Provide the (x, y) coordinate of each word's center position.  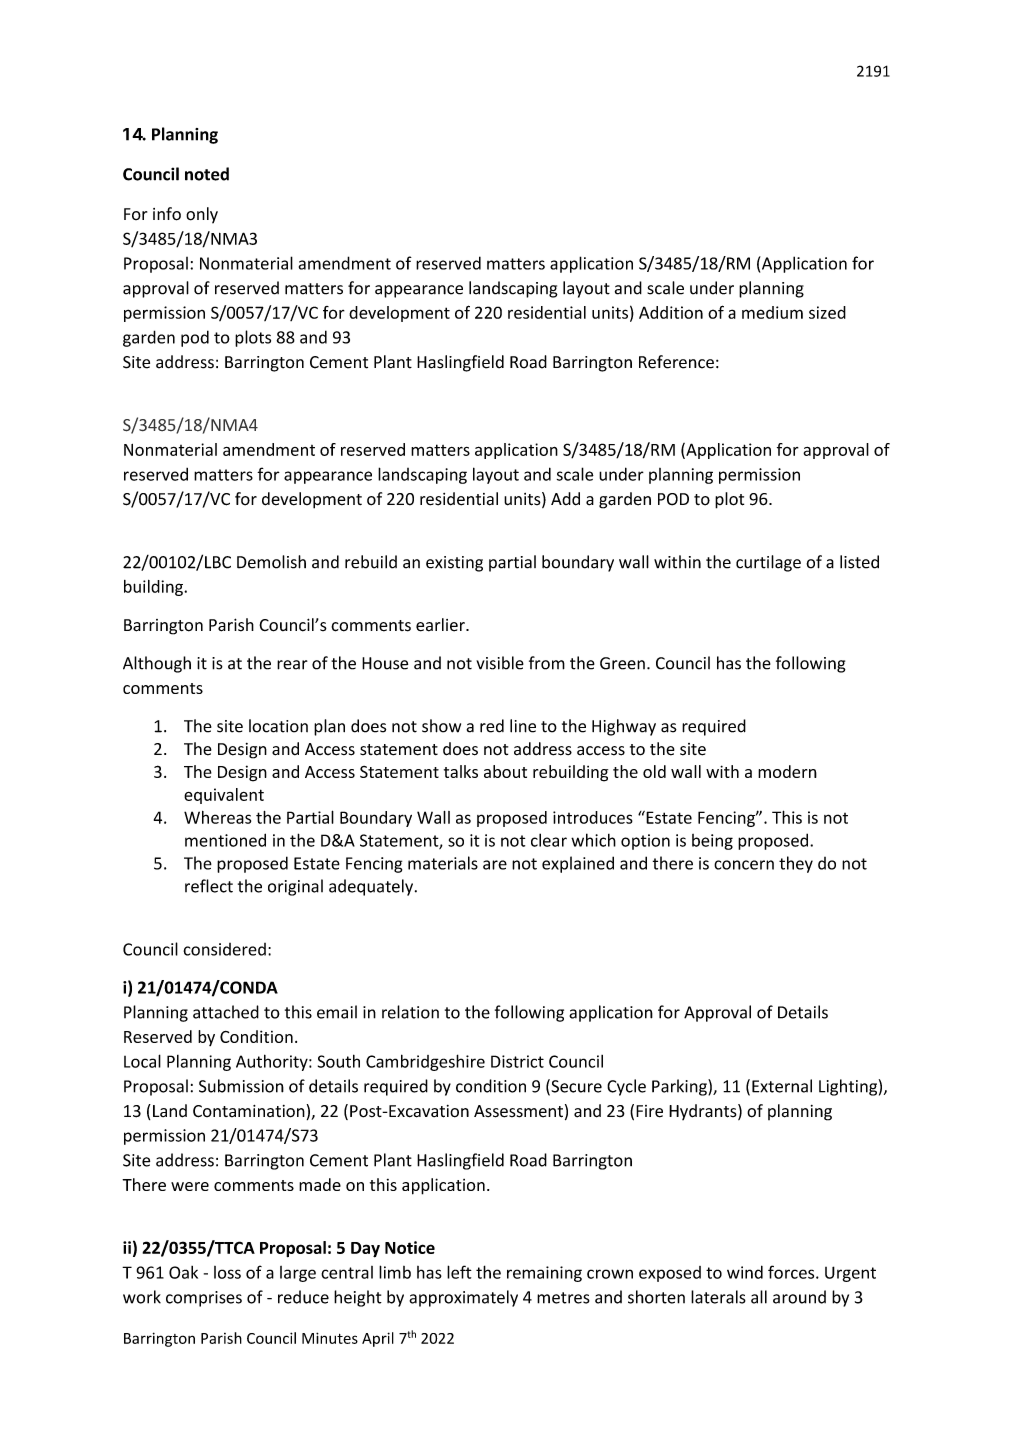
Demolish (271, 562)
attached (226, 1012)
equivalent (224, 796)
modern (787, 771)
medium (772, 312)
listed (859, 562)
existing (454, 564)
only (202, 215)
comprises (204, 1299)
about (505, 771)
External (782, 1086)
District (517, 1061)
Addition (671, 312)
